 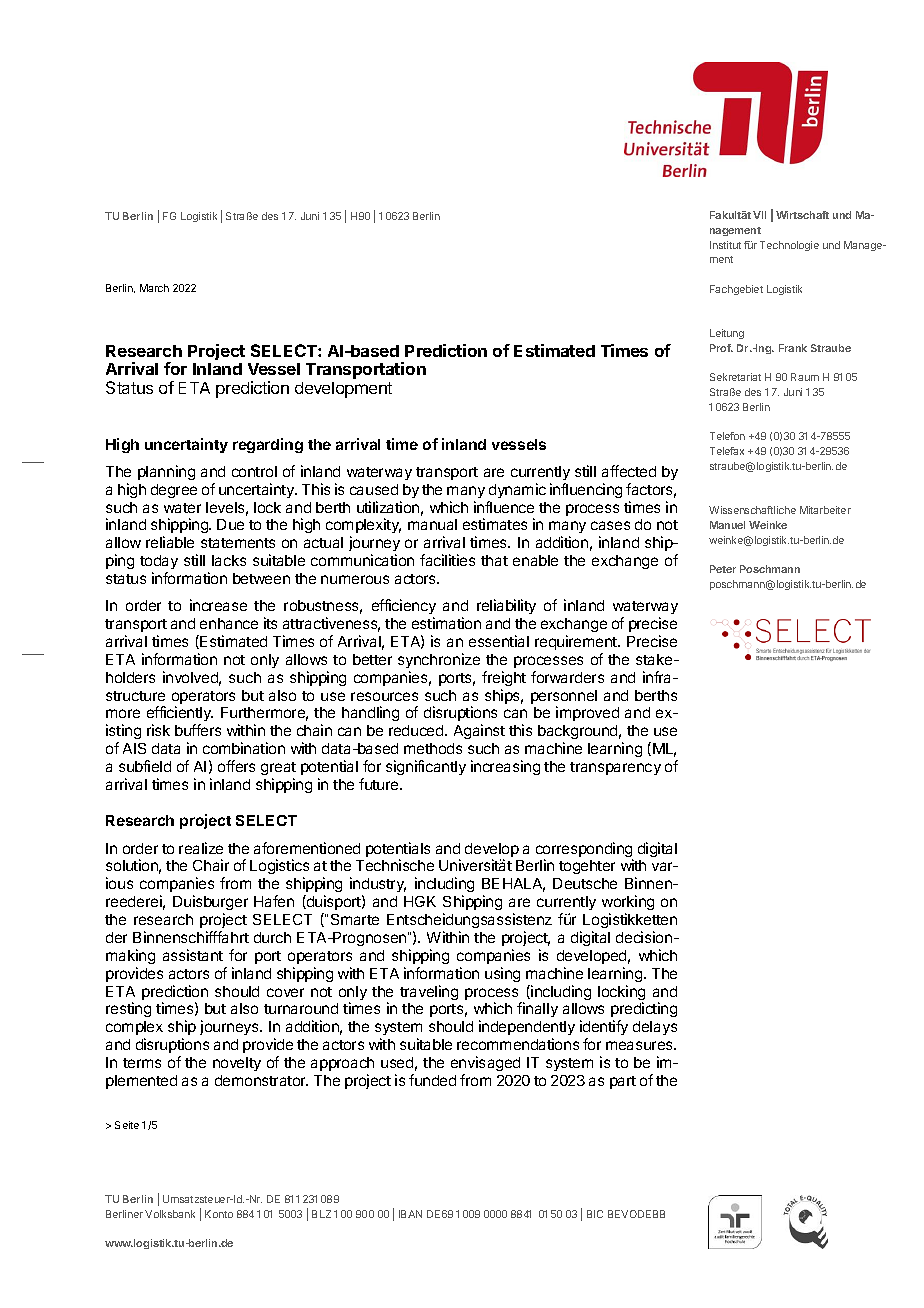 I want to click on Prof, so click(x=721, y=348).
